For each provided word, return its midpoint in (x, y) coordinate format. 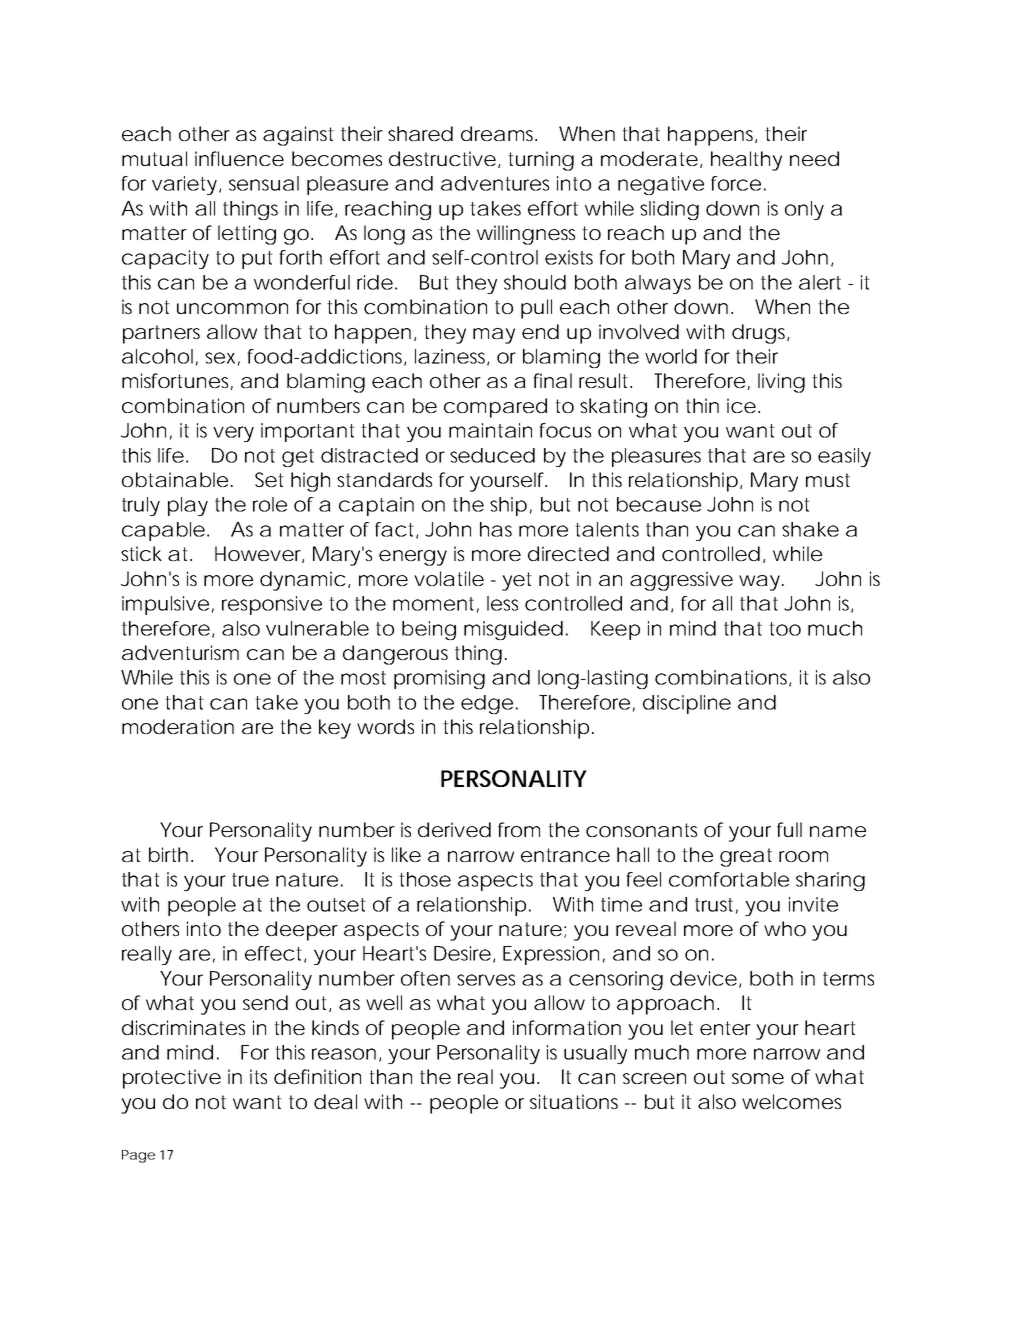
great (746, 857)
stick (141, 553)
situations (574, 1101)
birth (168, 854)
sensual (264, 183)
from (518, 829)
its (258, 1076)
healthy (746, 161)
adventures (495, 183)
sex (220, 358)
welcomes (791, 1101)
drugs (760, 334)
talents (607, 529)
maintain (490, 430)
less (502, 603)
